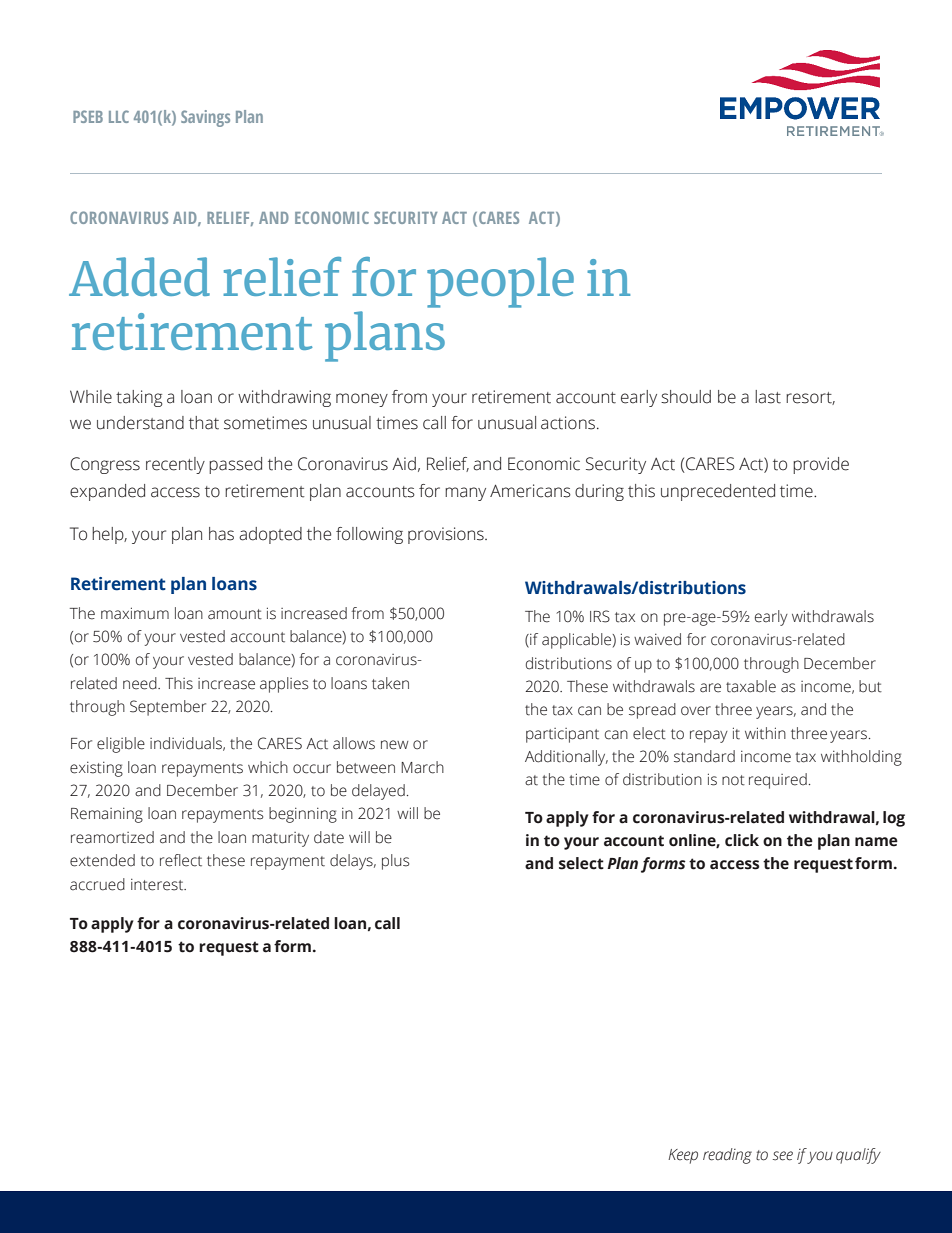 Image resolution: width=952 pixels, height=1233 pixels. Describe the element at coordinates (500, 282) in the image. I see `people` at that location.
